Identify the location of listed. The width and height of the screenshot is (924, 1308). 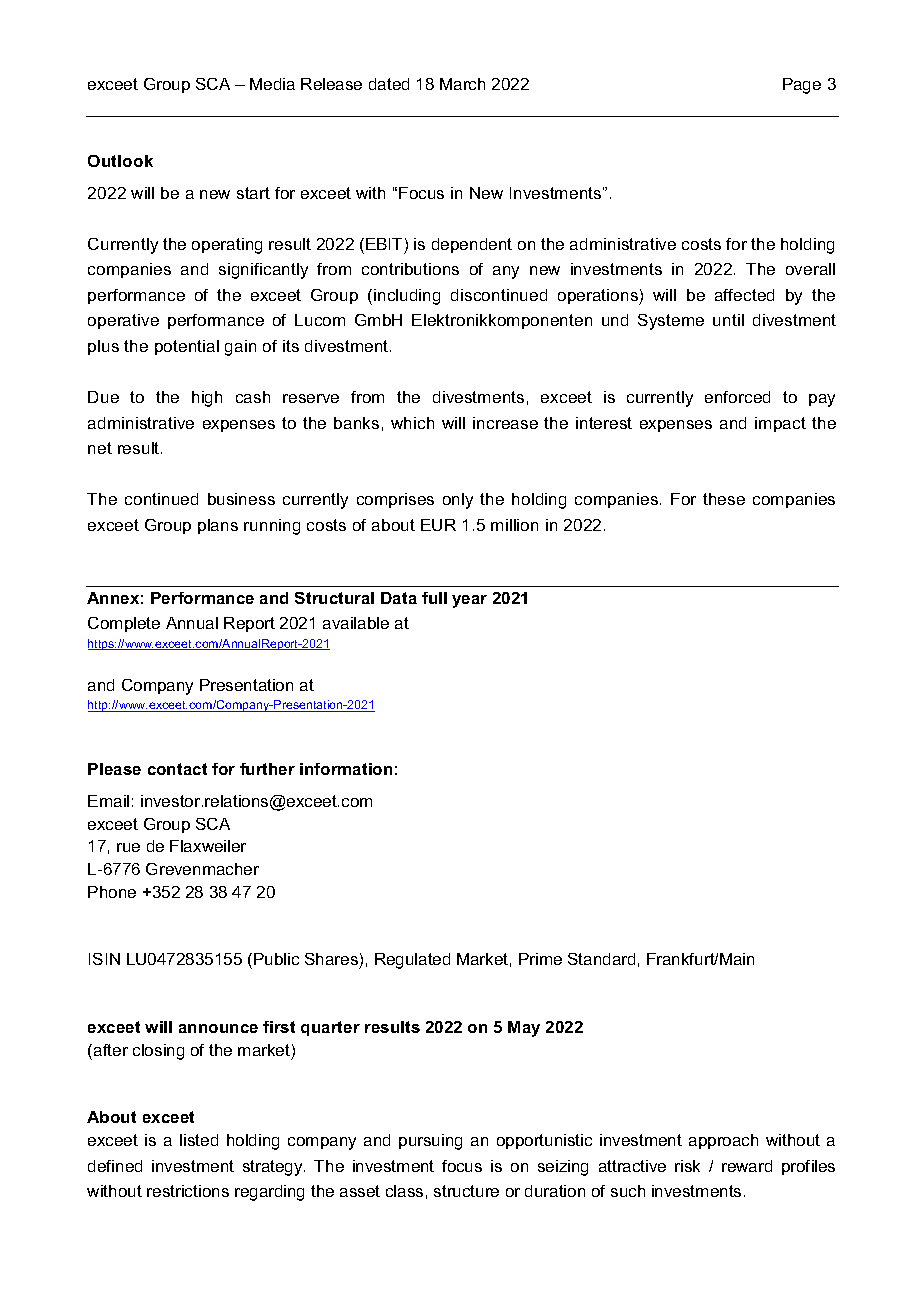
(199, 1140).
